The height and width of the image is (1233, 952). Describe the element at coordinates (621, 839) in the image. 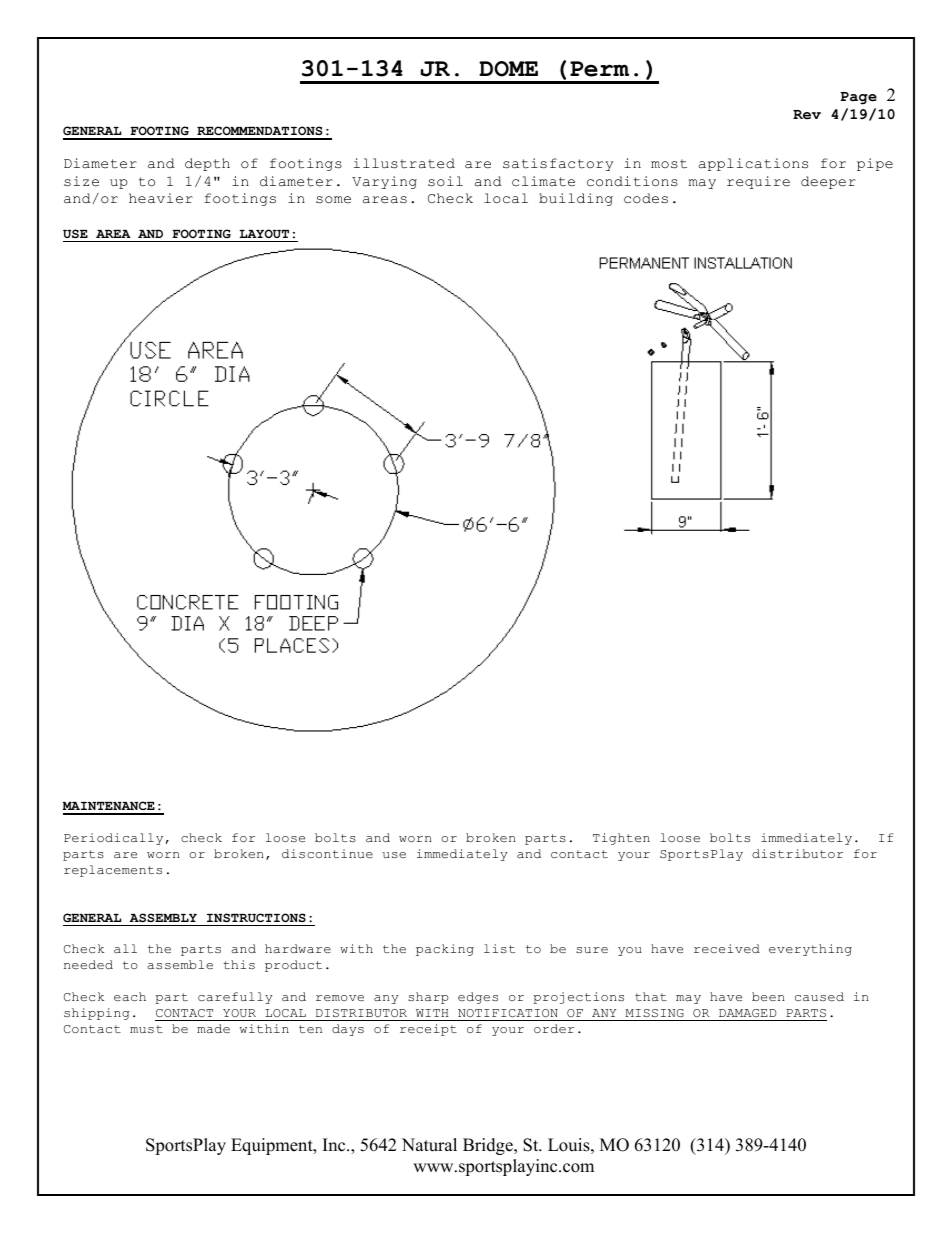

I see `Tighten` at that location.
